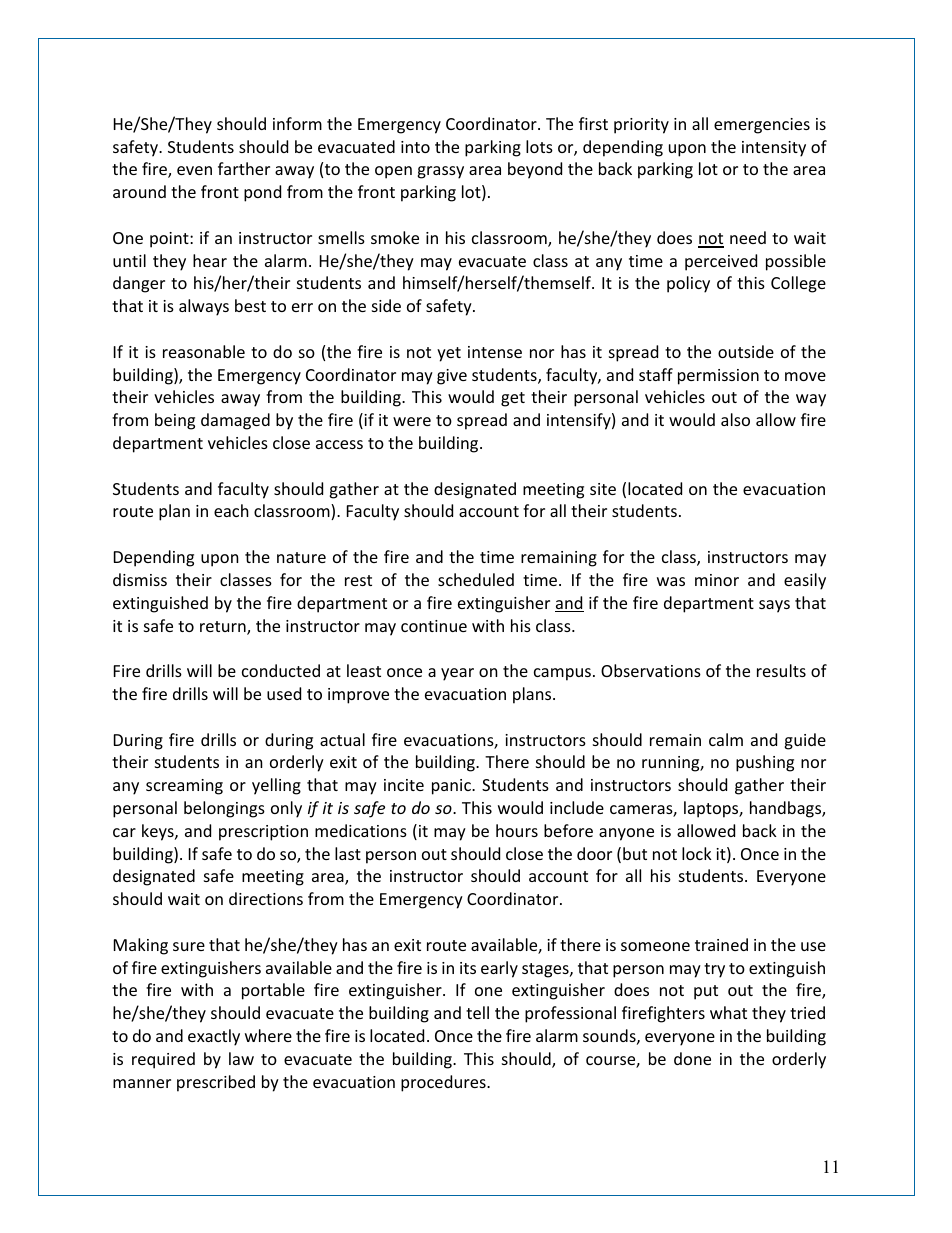  Describe the element at coordinates (204, 351) in the document. I see `reasonable` at that location.
